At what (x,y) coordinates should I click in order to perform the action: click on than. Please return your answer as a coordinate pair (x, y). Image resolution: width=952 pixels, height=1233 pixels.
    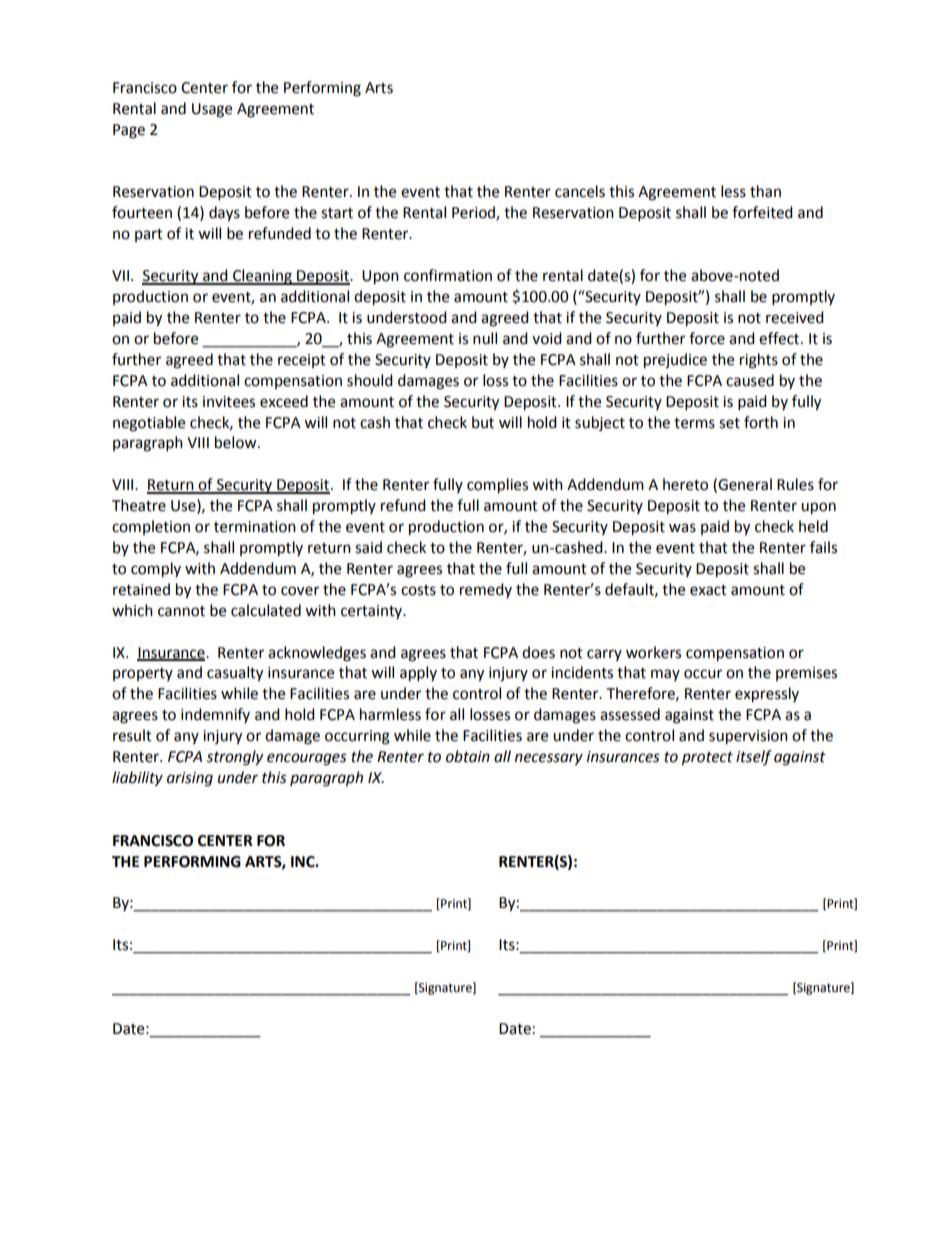
    Looking at the image, I should click on (765, 191).
